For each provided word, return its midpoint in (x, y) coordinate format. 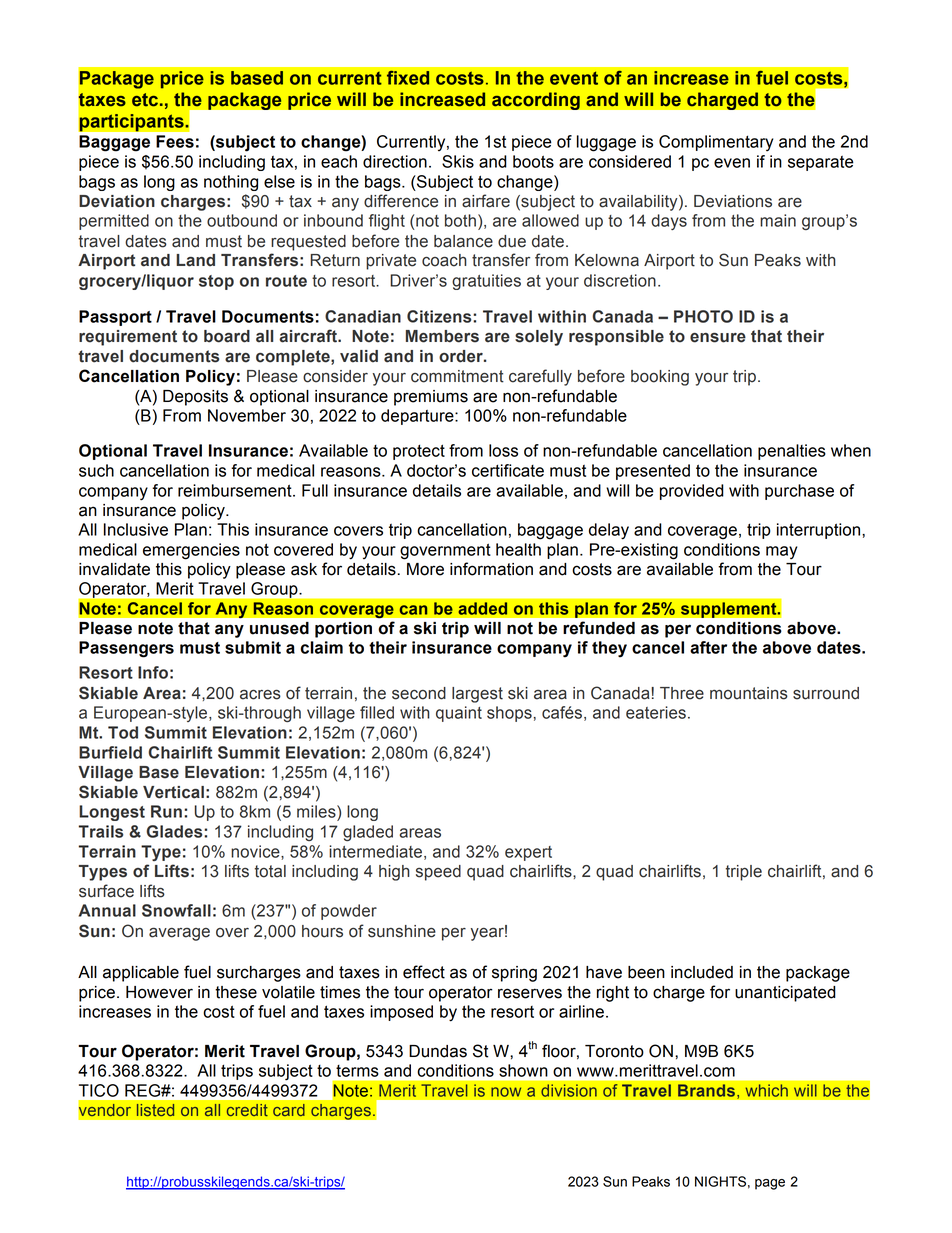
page (770, 1184)
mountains (749, 693)
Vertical (173, 792)
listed (155, 1110)
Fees (175, 141)
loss (503, 450)
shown (523, 1070)
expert (528, 853)
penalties (792, 452)
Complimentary (716, 143)
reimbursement (236, 490)
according (536, 101)
